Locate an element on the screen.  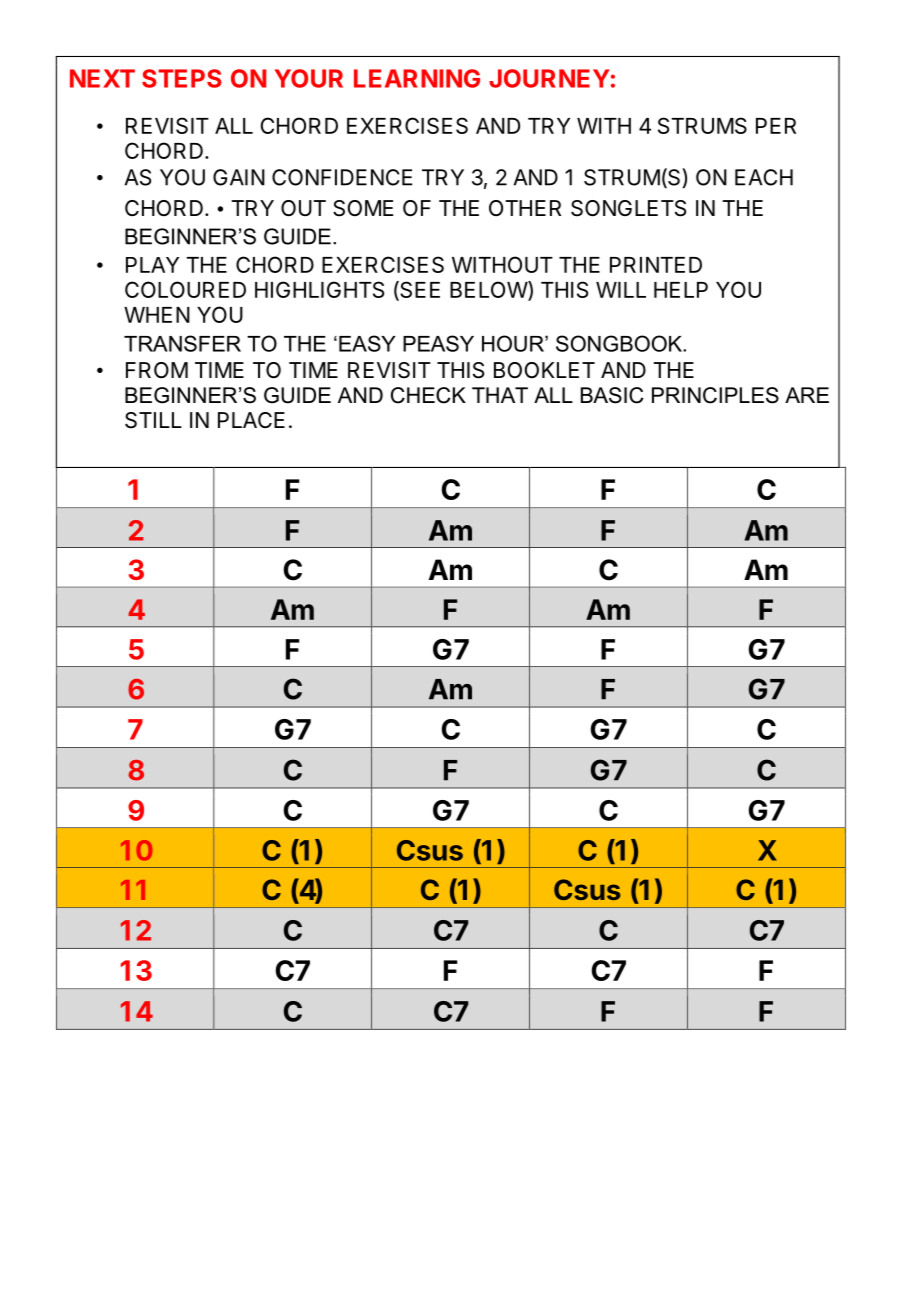
LEARNING is located at coordinates (417, 78).
